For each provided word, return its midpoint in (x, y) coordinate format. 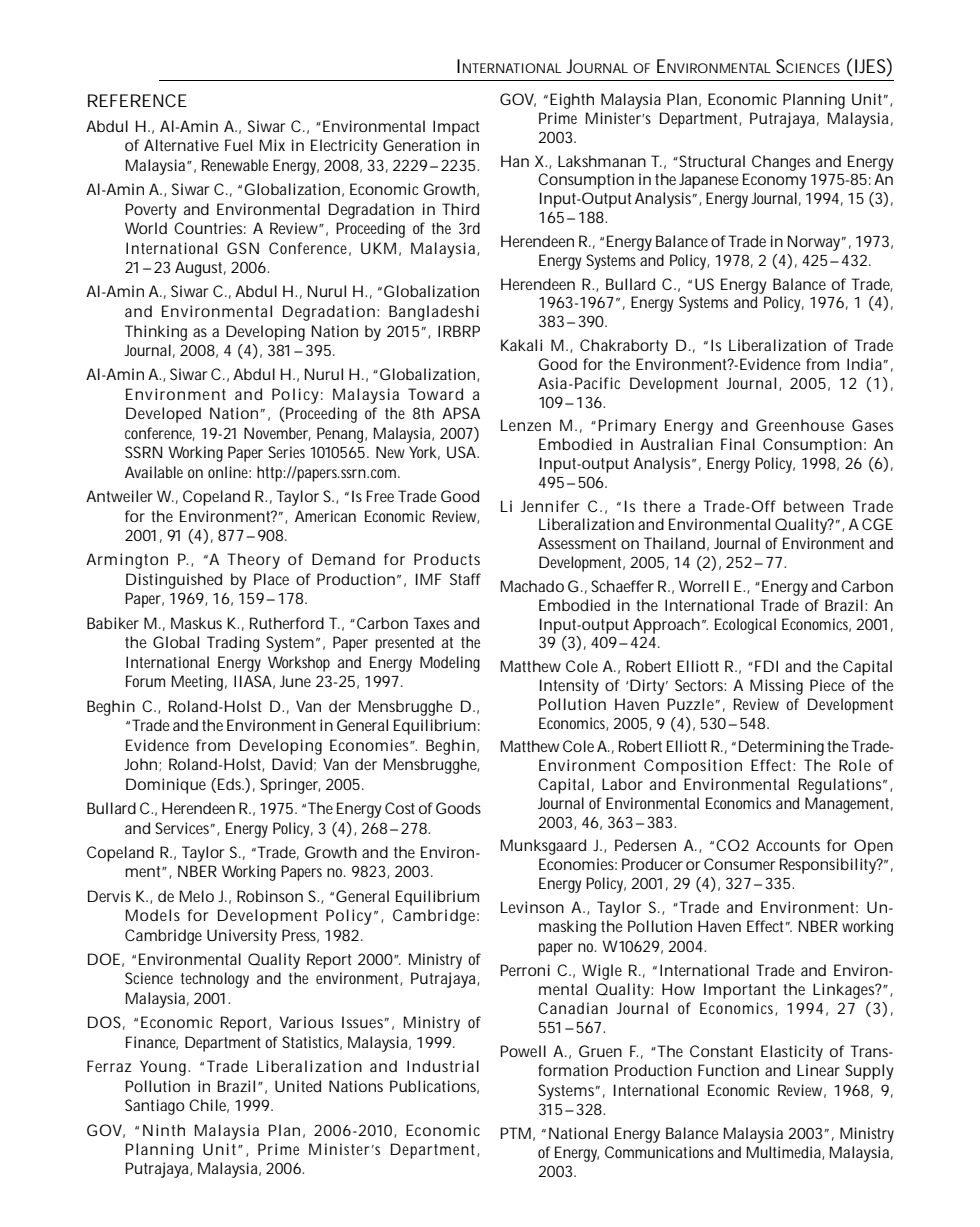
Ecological (745, 626)
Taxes (431, 623)
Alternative (181, 145)
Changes (781, 163)
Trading (233, 644)
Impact (456, 128)
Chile (209, 1106)
